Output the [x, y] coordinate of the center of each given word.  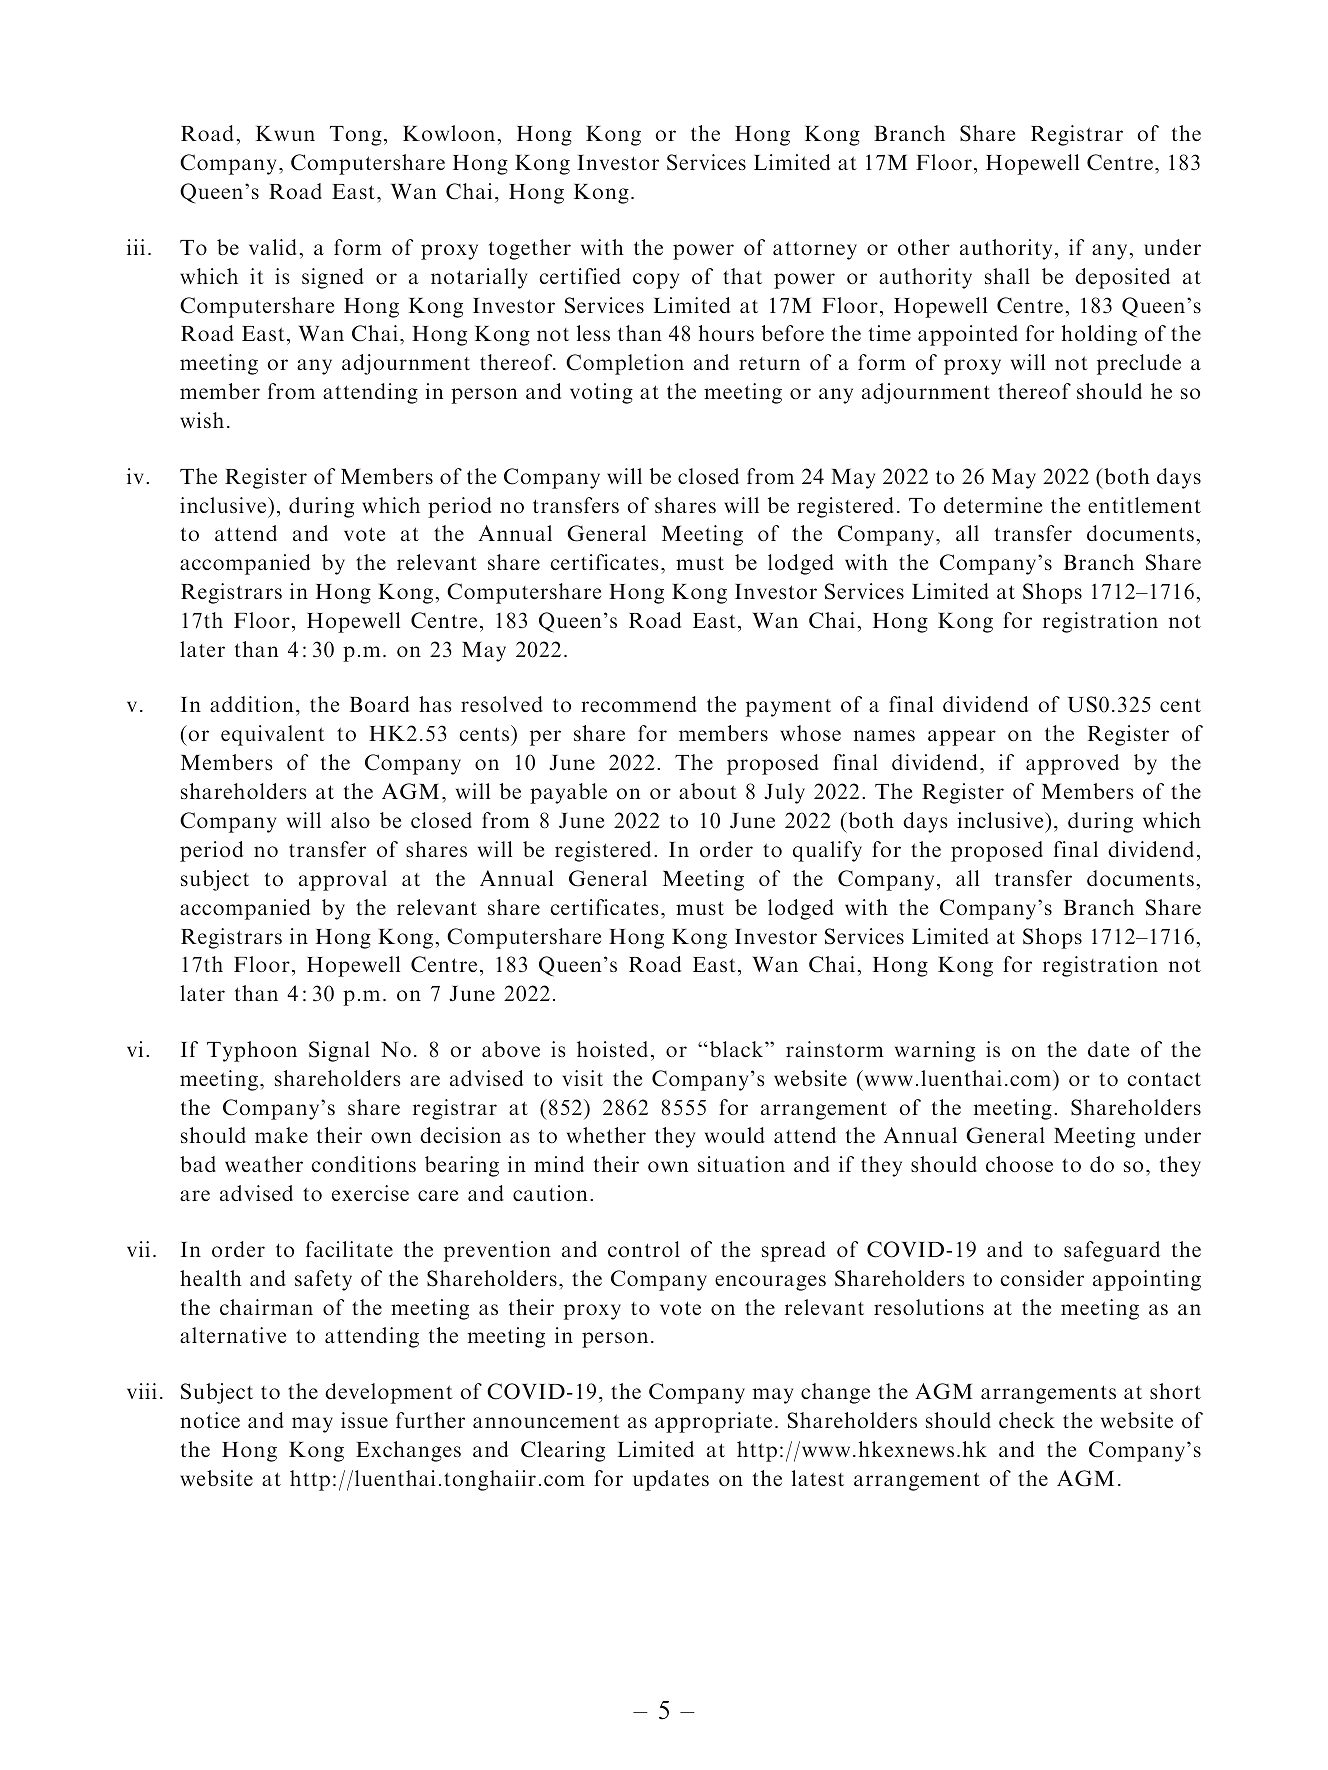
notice [210, 1420]
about [708, 791]
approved [1072, 764]
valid [273, 247]
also [350, 820]
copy [656, 281]
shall [1007, 276]
